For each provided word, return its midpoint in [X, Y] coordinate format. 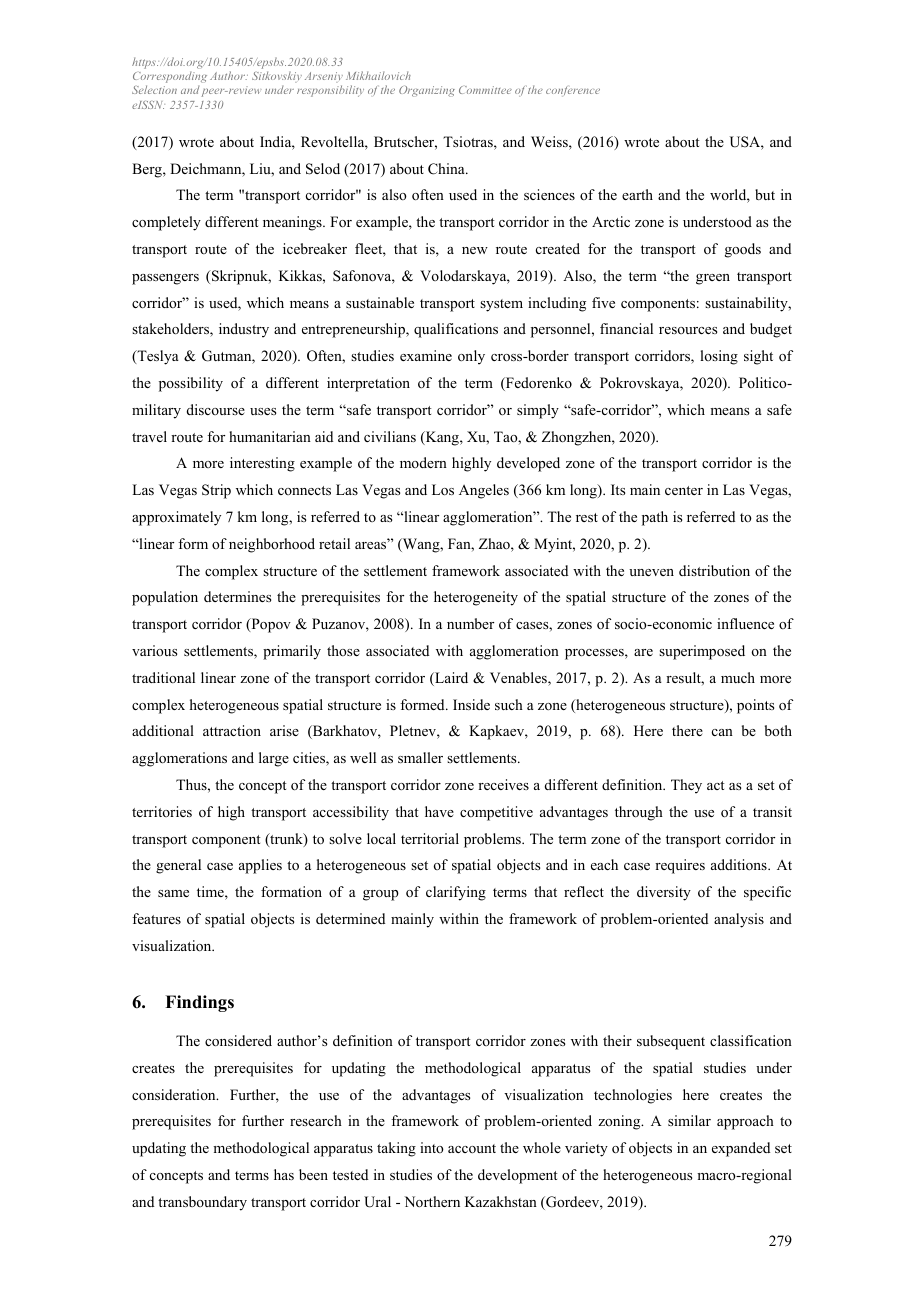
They [686, 786]
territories [162, 811]
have [439, 811]
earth [637, 194]
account [472, 1148]
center [684, 490]
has [284, 1174]
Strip [216, 491]
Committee [485, 90]
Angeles [484, 491]
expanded [741, 1149]
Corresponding [170, 78]
